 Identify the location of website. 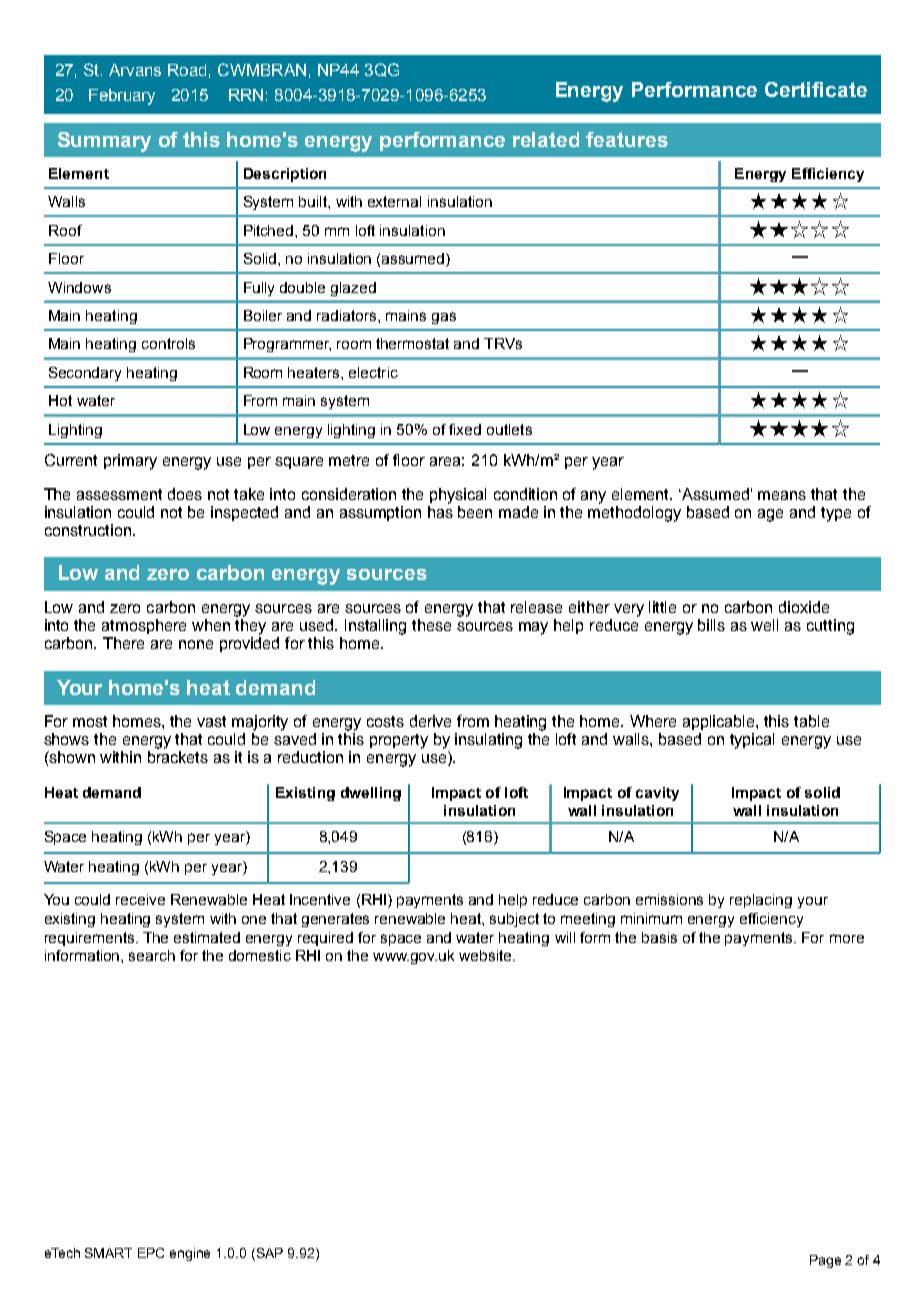
(486, 955).
